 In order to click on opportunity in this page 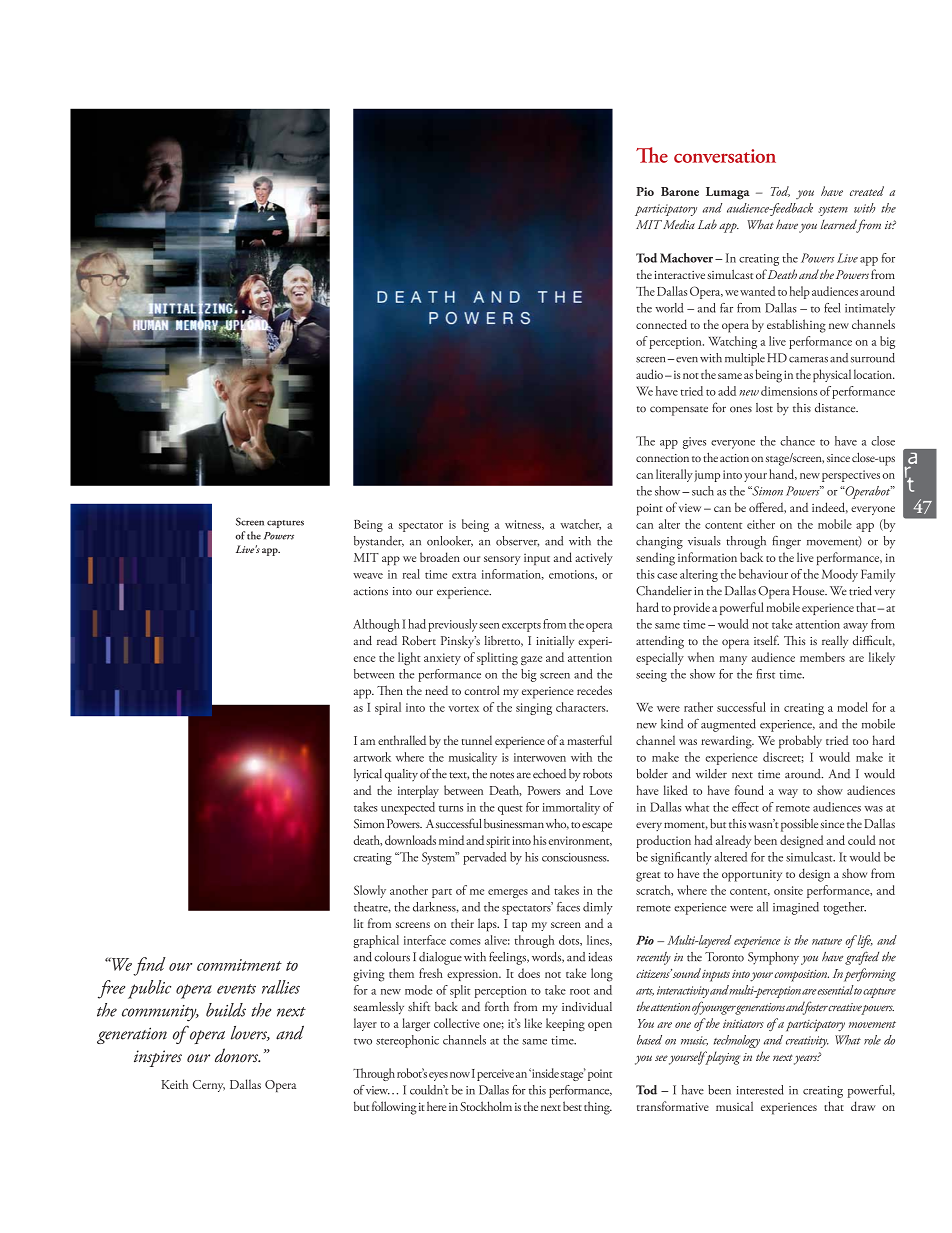, I will do `click(752, 876)`.
